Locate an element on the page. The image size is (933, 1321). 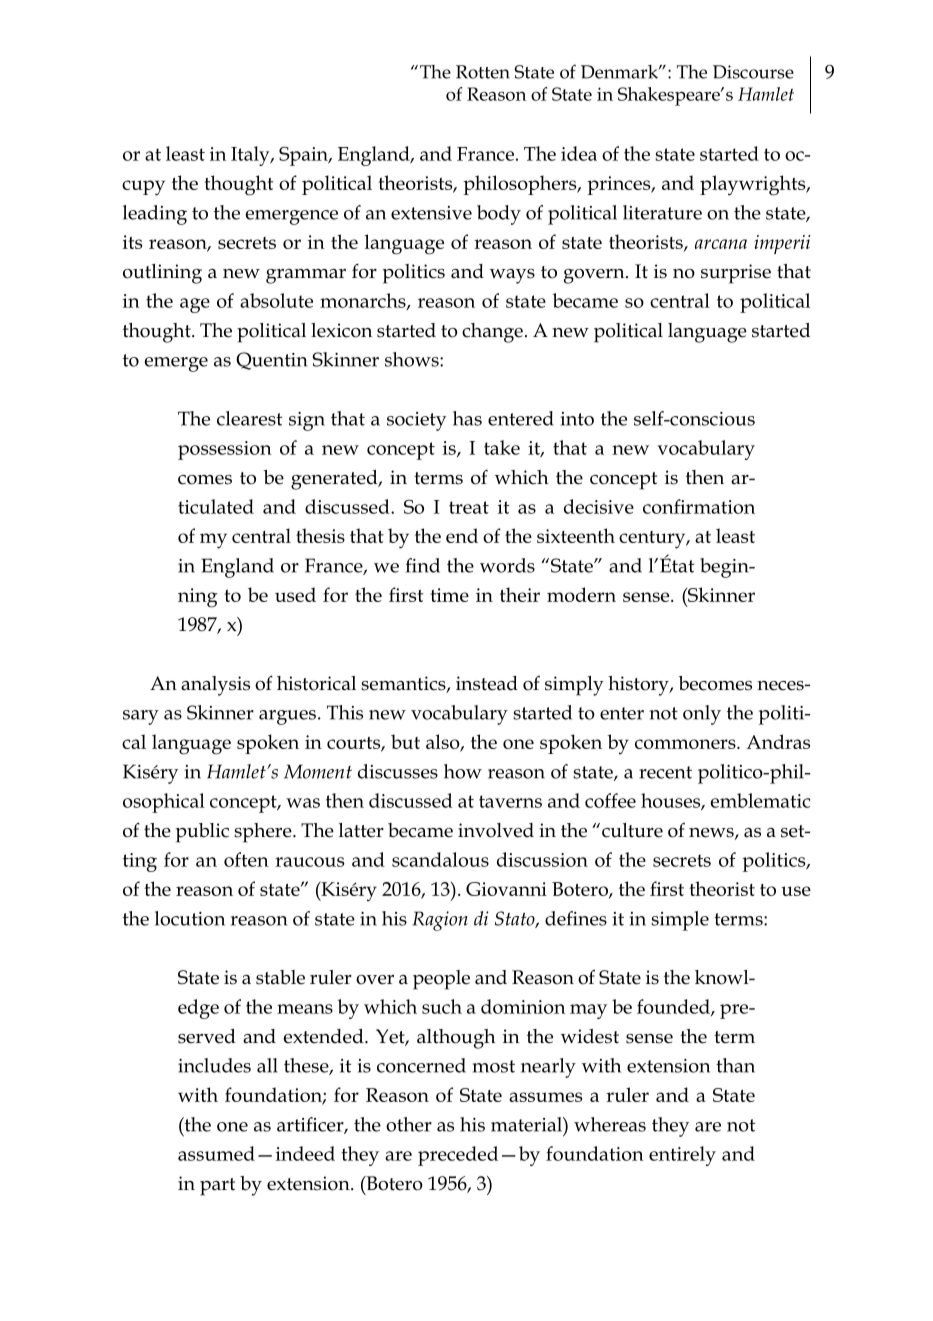
Rotten is located at coordinates (483, 72).
